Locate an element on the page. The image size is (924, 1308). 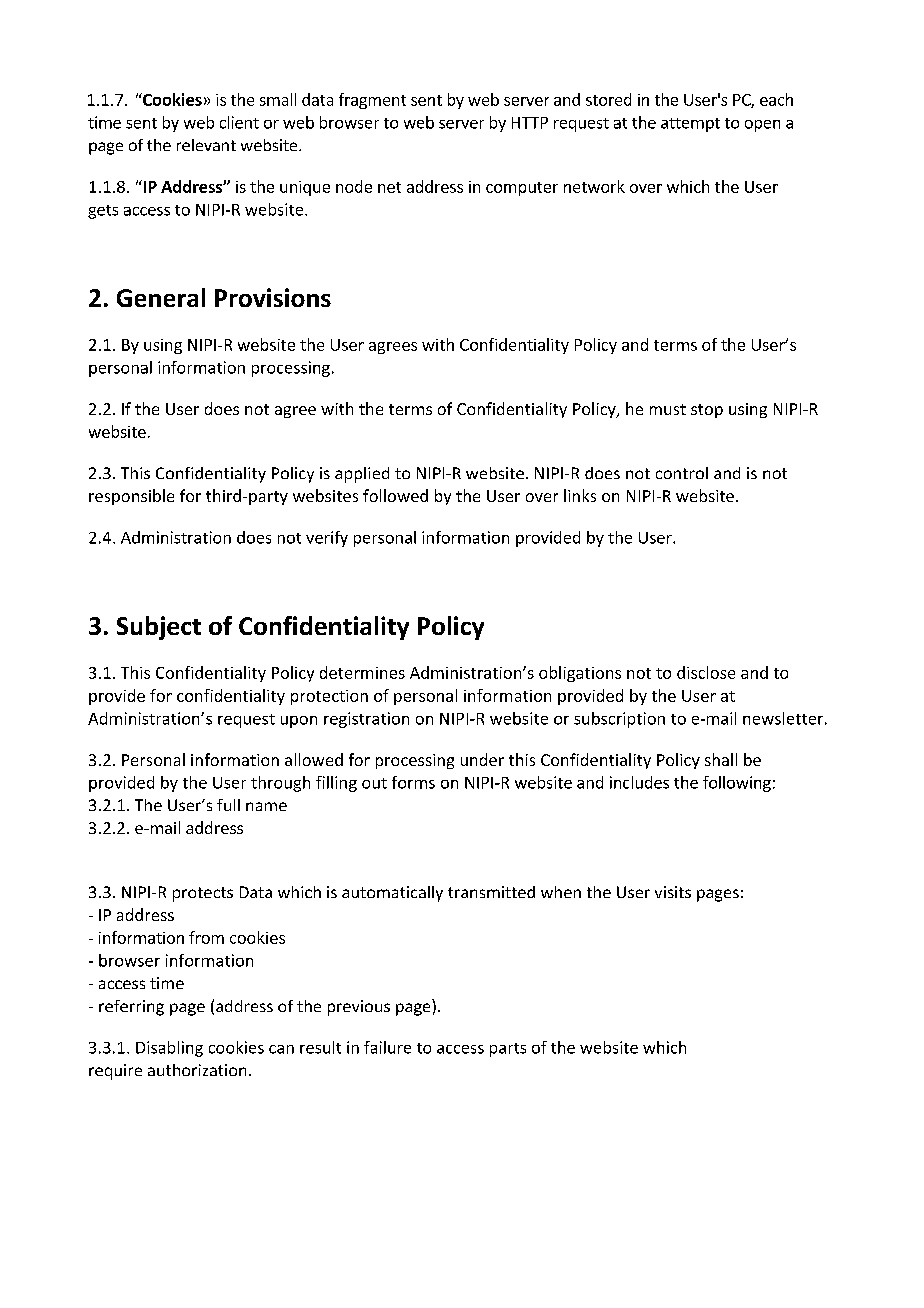
fragment is located at coordinates (372, 101).
